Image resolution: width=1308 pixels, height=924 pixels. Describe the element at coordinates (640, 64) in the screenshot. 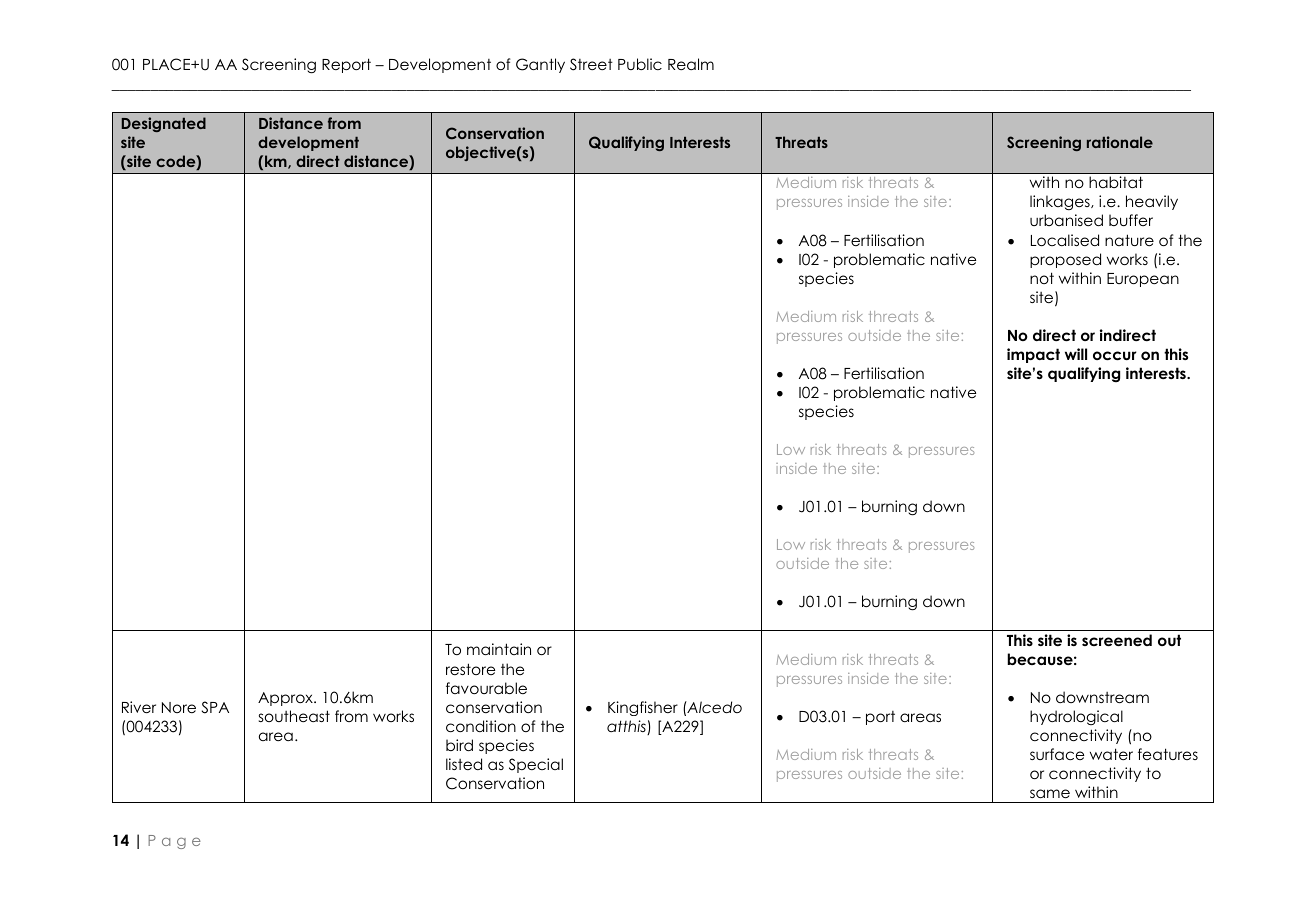

I see `Public` at that location.
